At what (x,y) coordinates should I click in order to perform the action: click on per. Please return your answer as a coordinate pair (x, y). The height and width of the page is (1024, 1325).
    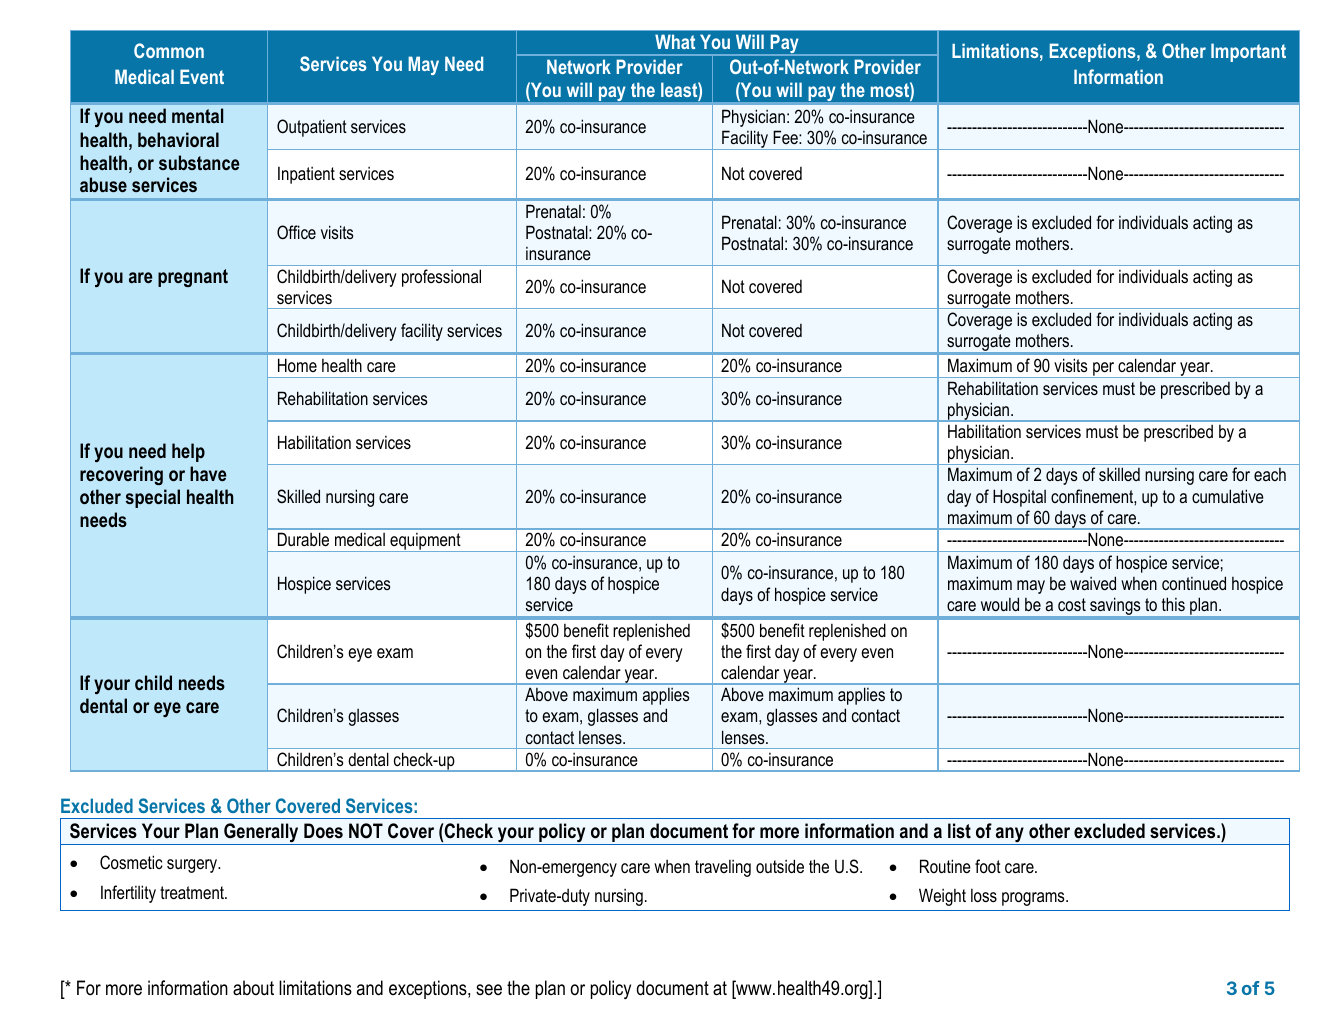
    Looking at the image, I should click on (1104, 370).
